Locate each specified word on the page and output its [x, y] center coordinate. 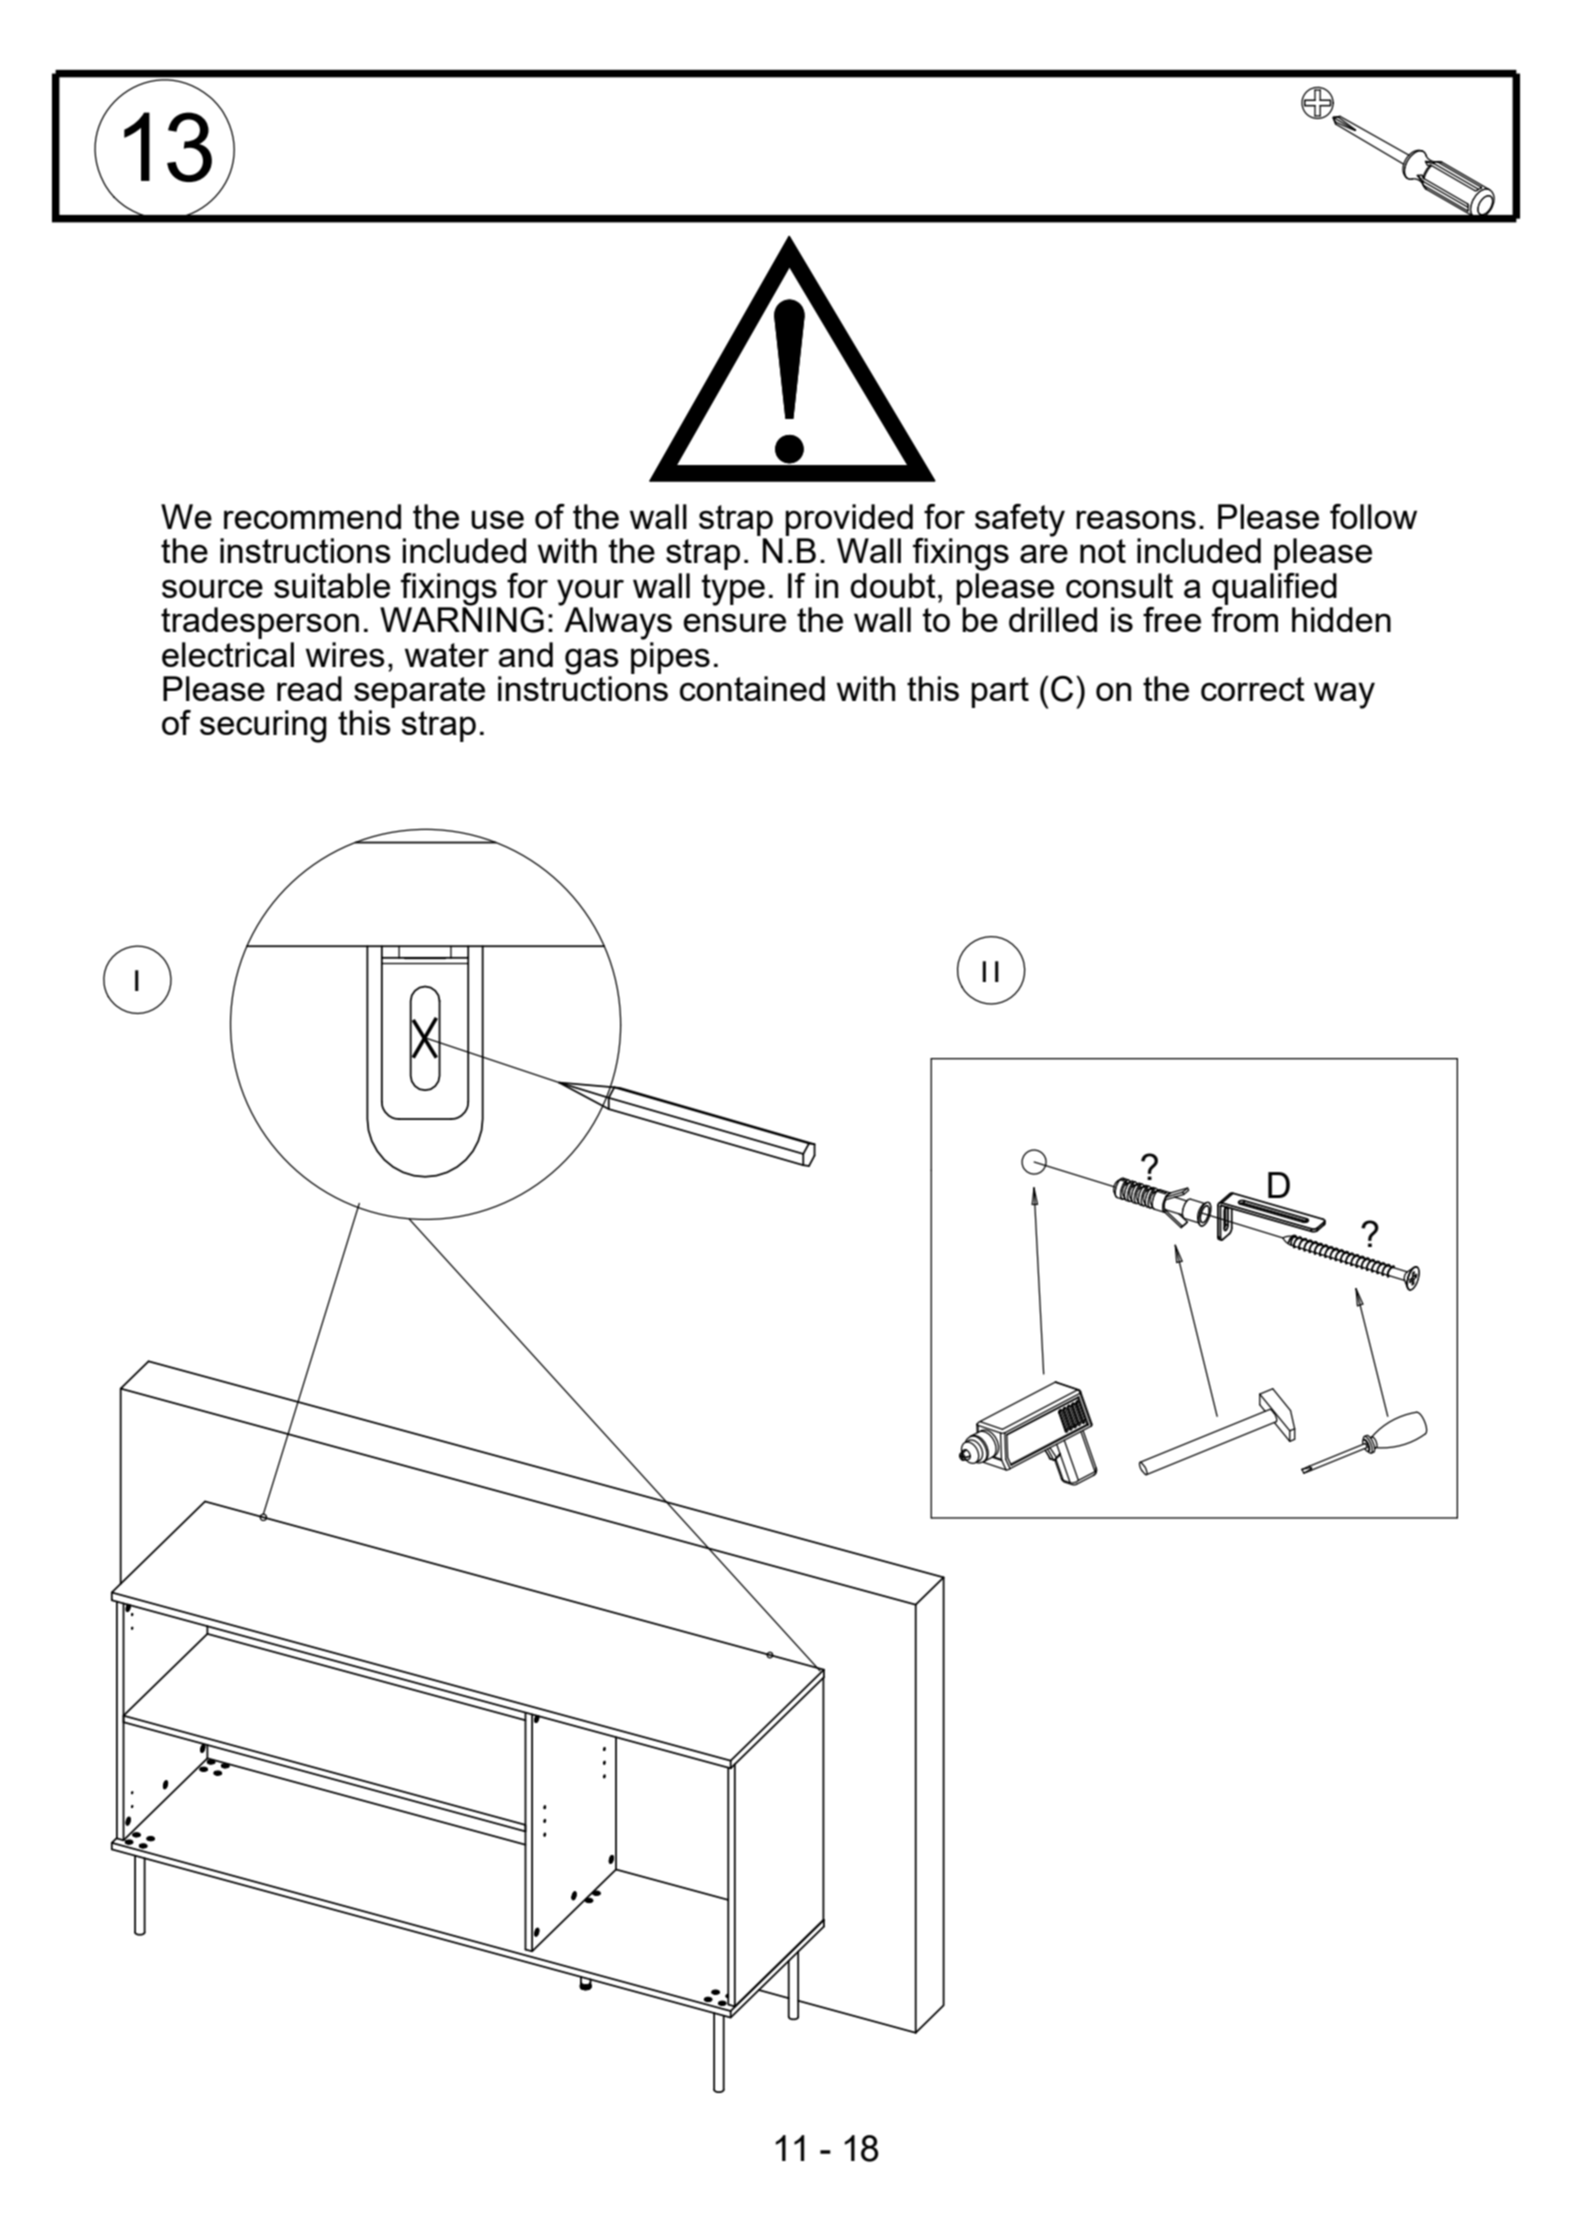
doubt [893, 585]
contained [752, 688]
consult [1119, 585]
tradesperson [260, 623]
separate [419, 692]
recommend [312, 516]
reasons [1136, 519]
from [1245, 618]
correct [1253, 689]
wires [345, 654]
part [1000, 692]
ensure [734, 622]
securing [263, 726]
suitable [332, 585]
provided [849, 520]
